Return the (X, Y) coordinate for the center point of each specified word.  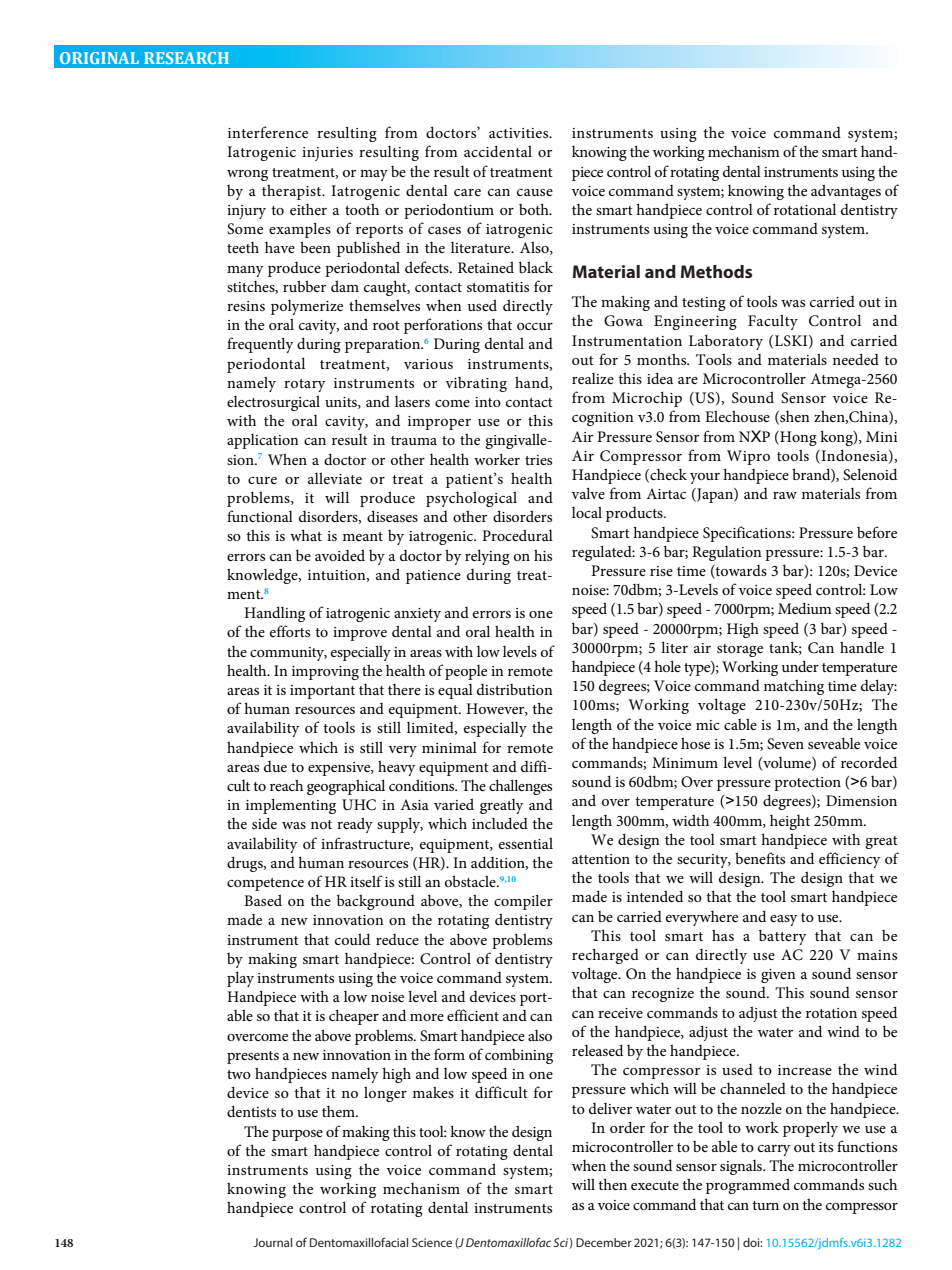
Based (263, 900)
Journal (272, 1242)
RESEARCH (186, 58)
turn (765, 1205)
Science (432, 1242)
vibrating (476, 384)
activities (520, 133)
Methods (716, 271)
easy (783, 920)
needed (856, 359)
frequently (260, 345)
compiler (523, 902)
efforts (290, 631)
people (466, 672)
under (800, 666)
